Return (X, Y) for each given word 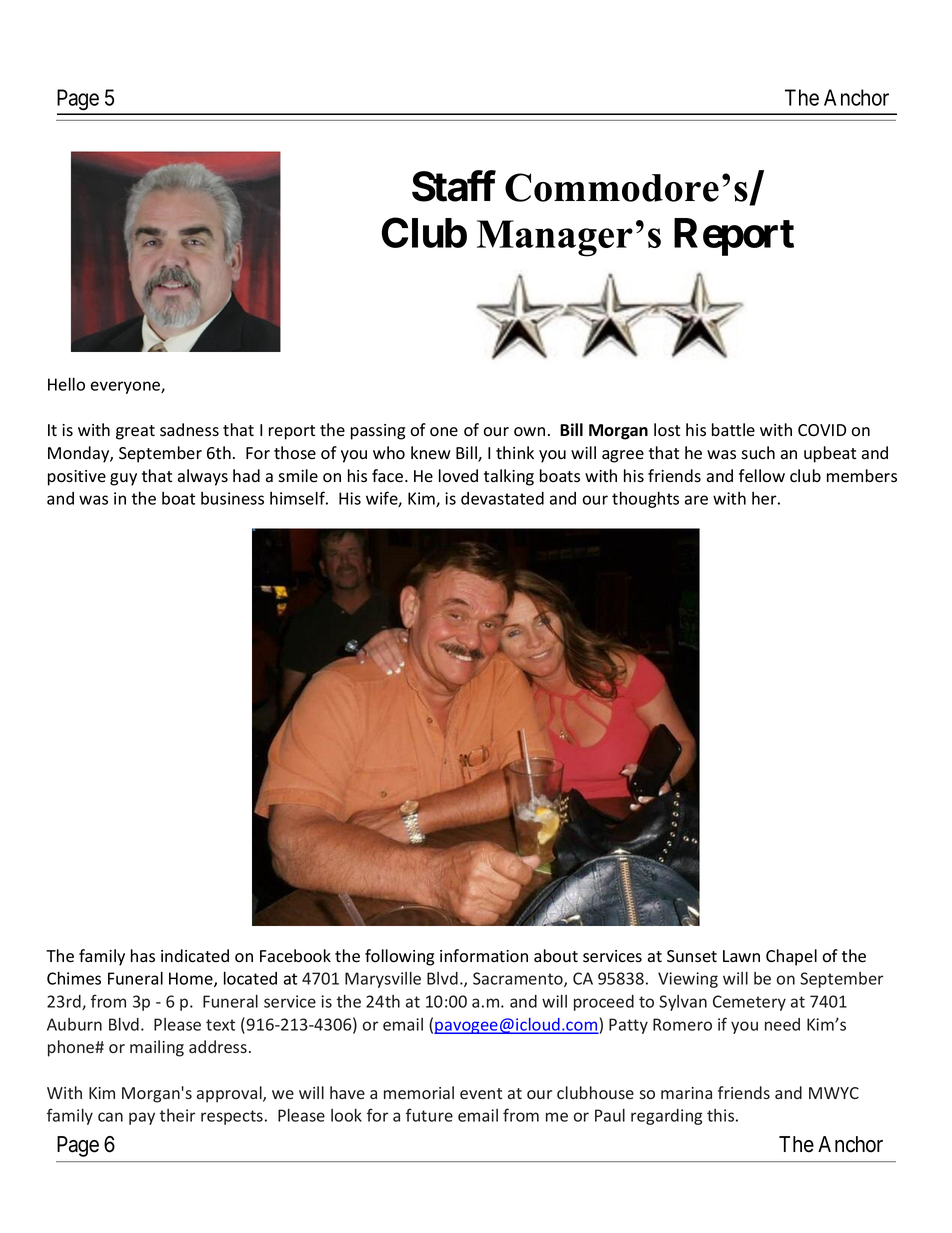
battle (733, 429)
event (481, 1093)
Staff (454, 186)
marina (686, 1093)
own (529, 432)
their (177, 1115)
